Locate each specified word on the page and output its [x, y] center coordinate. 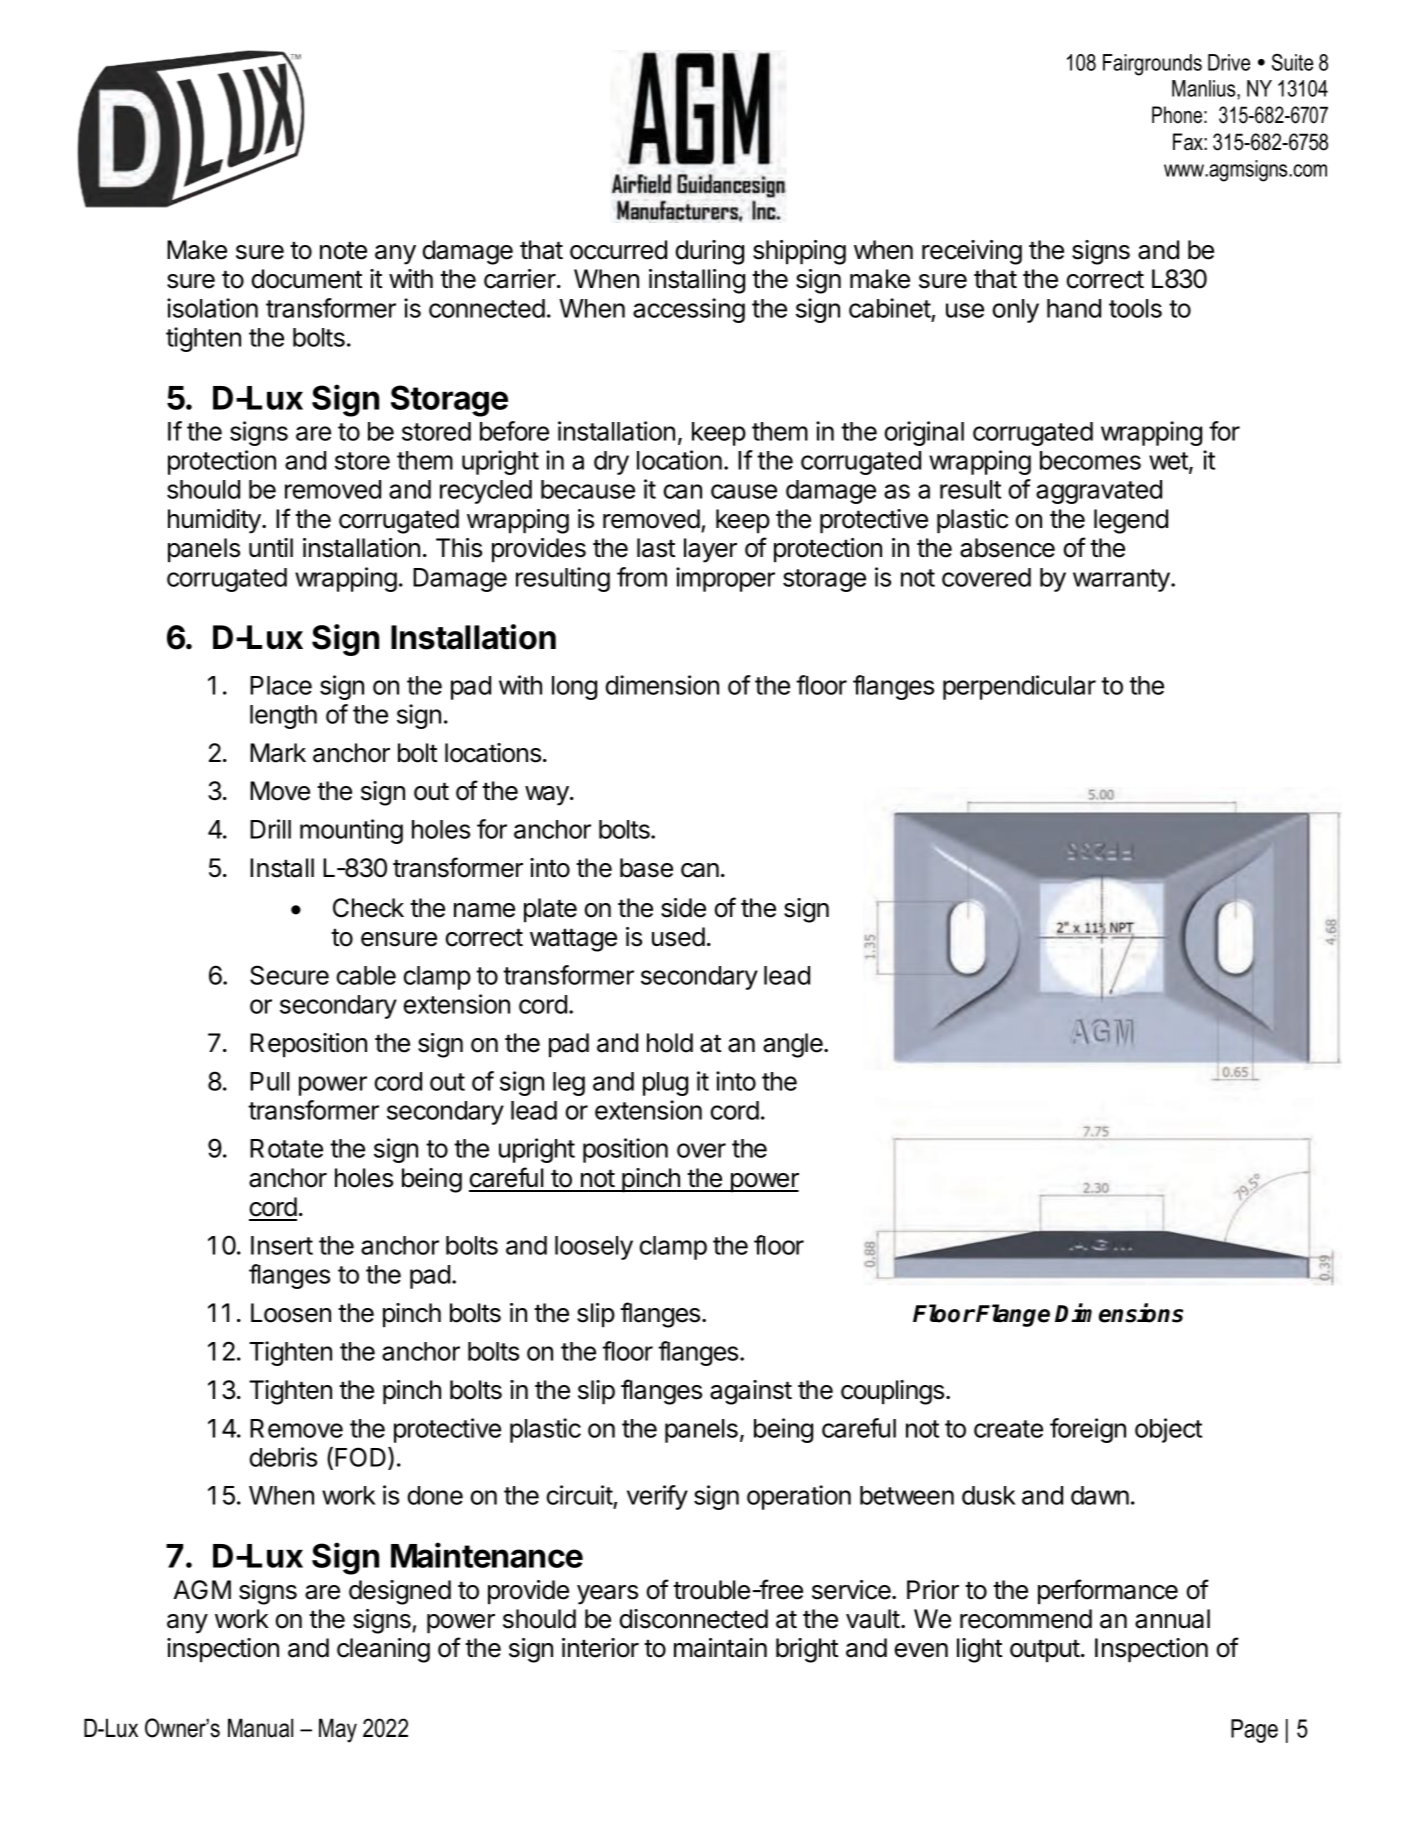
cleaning [383, 1650]
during [710, 252]
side [683, 908]
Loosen [291, 1313]
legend [1131, 521]
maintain [720, 1648]
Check [368, 908]
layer [710, 550]
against [751, 1392]
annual [1172, 1619]
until [271, 547]
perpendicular [1019, 687]
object [1168, 1430]
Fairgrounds [1152, 65]
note [343, 250]
